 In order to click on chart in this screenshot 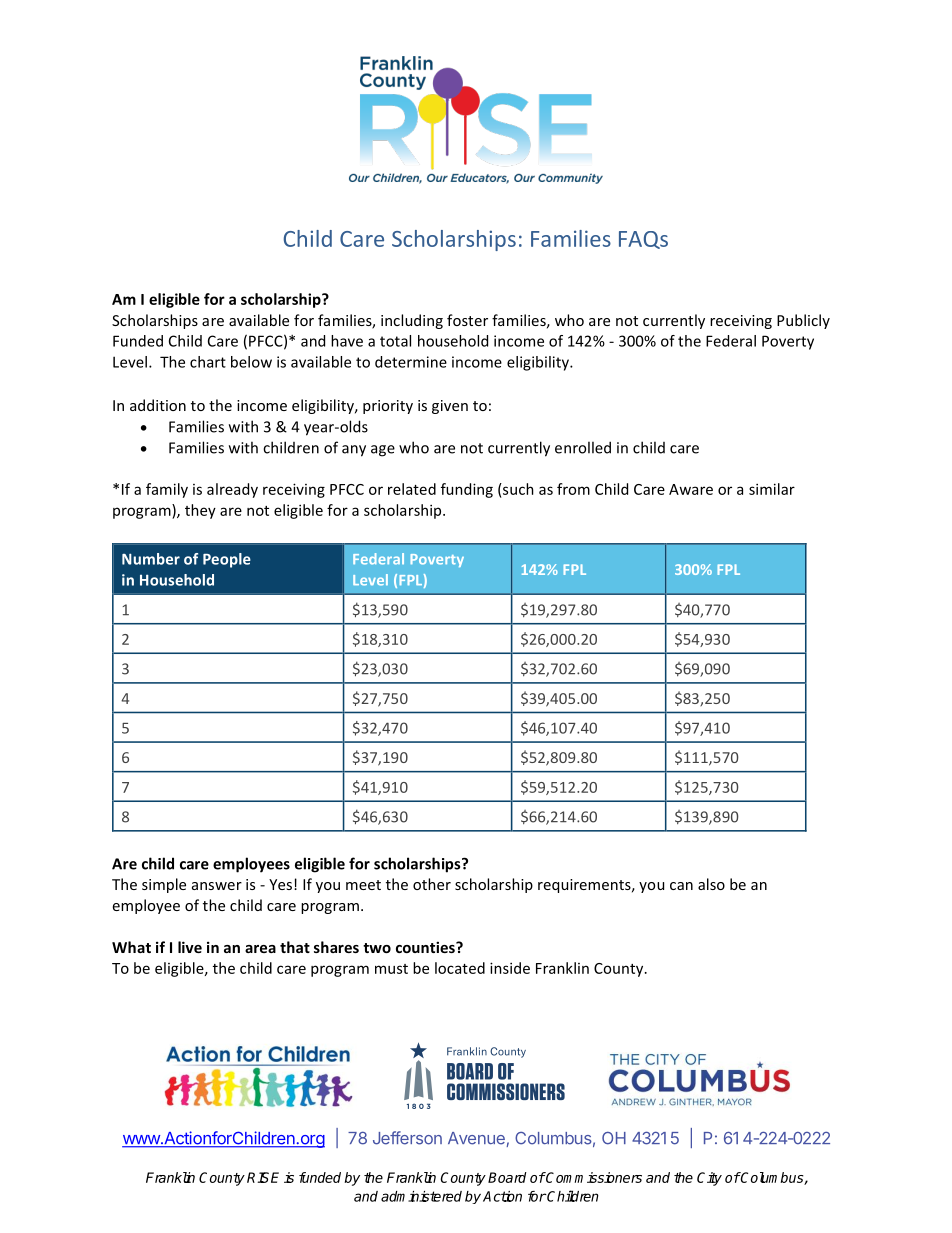, I will do `click(208, 362)`.
